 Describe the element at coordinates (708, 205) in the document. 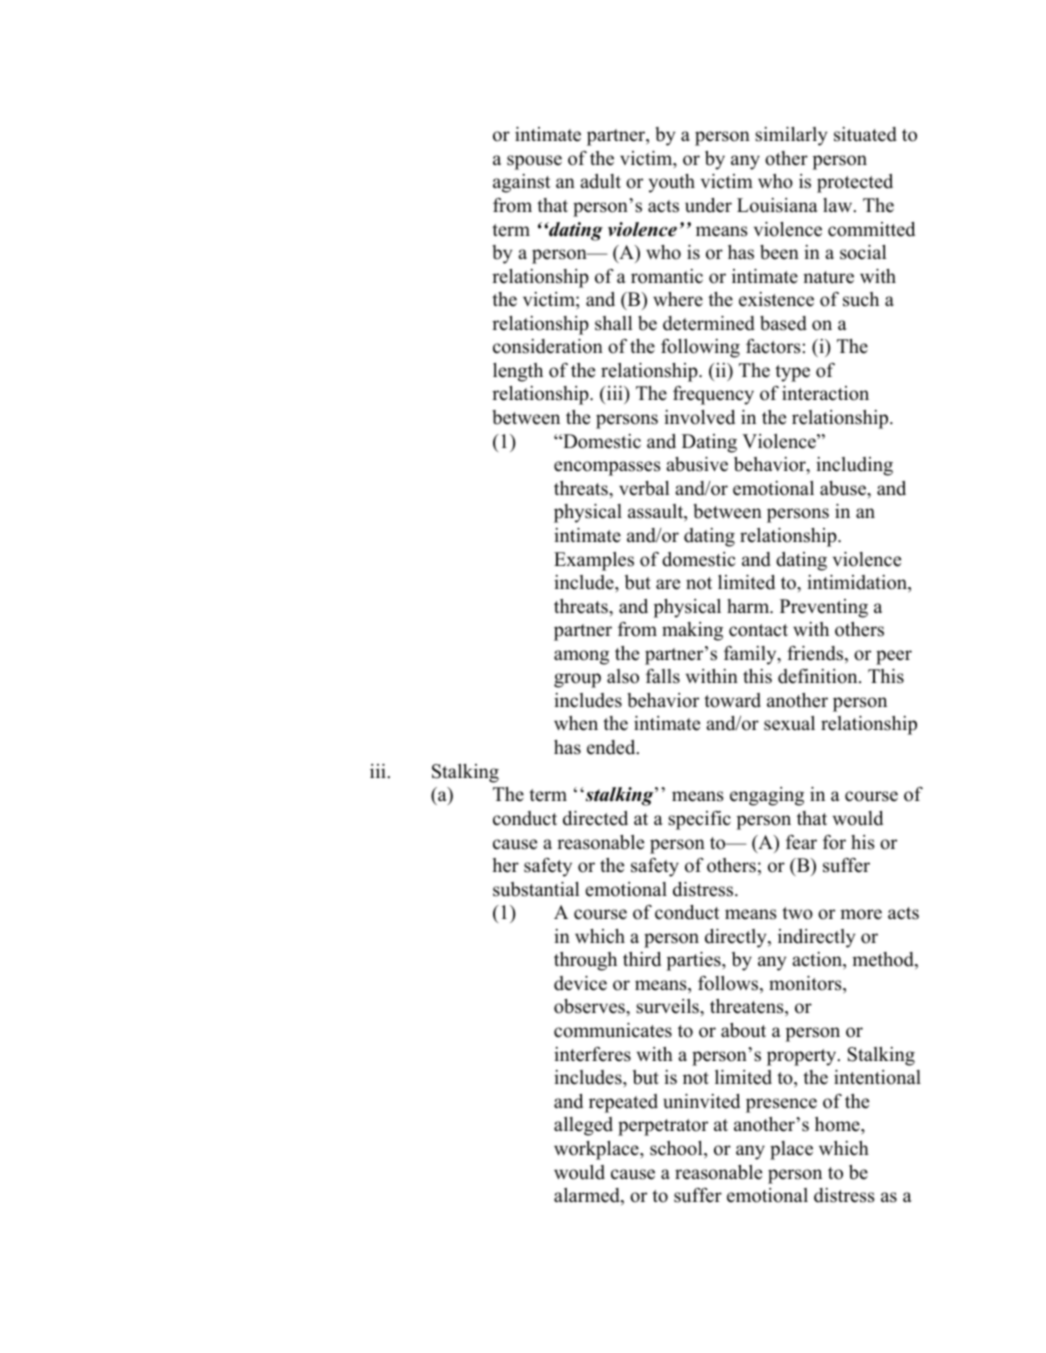

I see `under` at that location.
